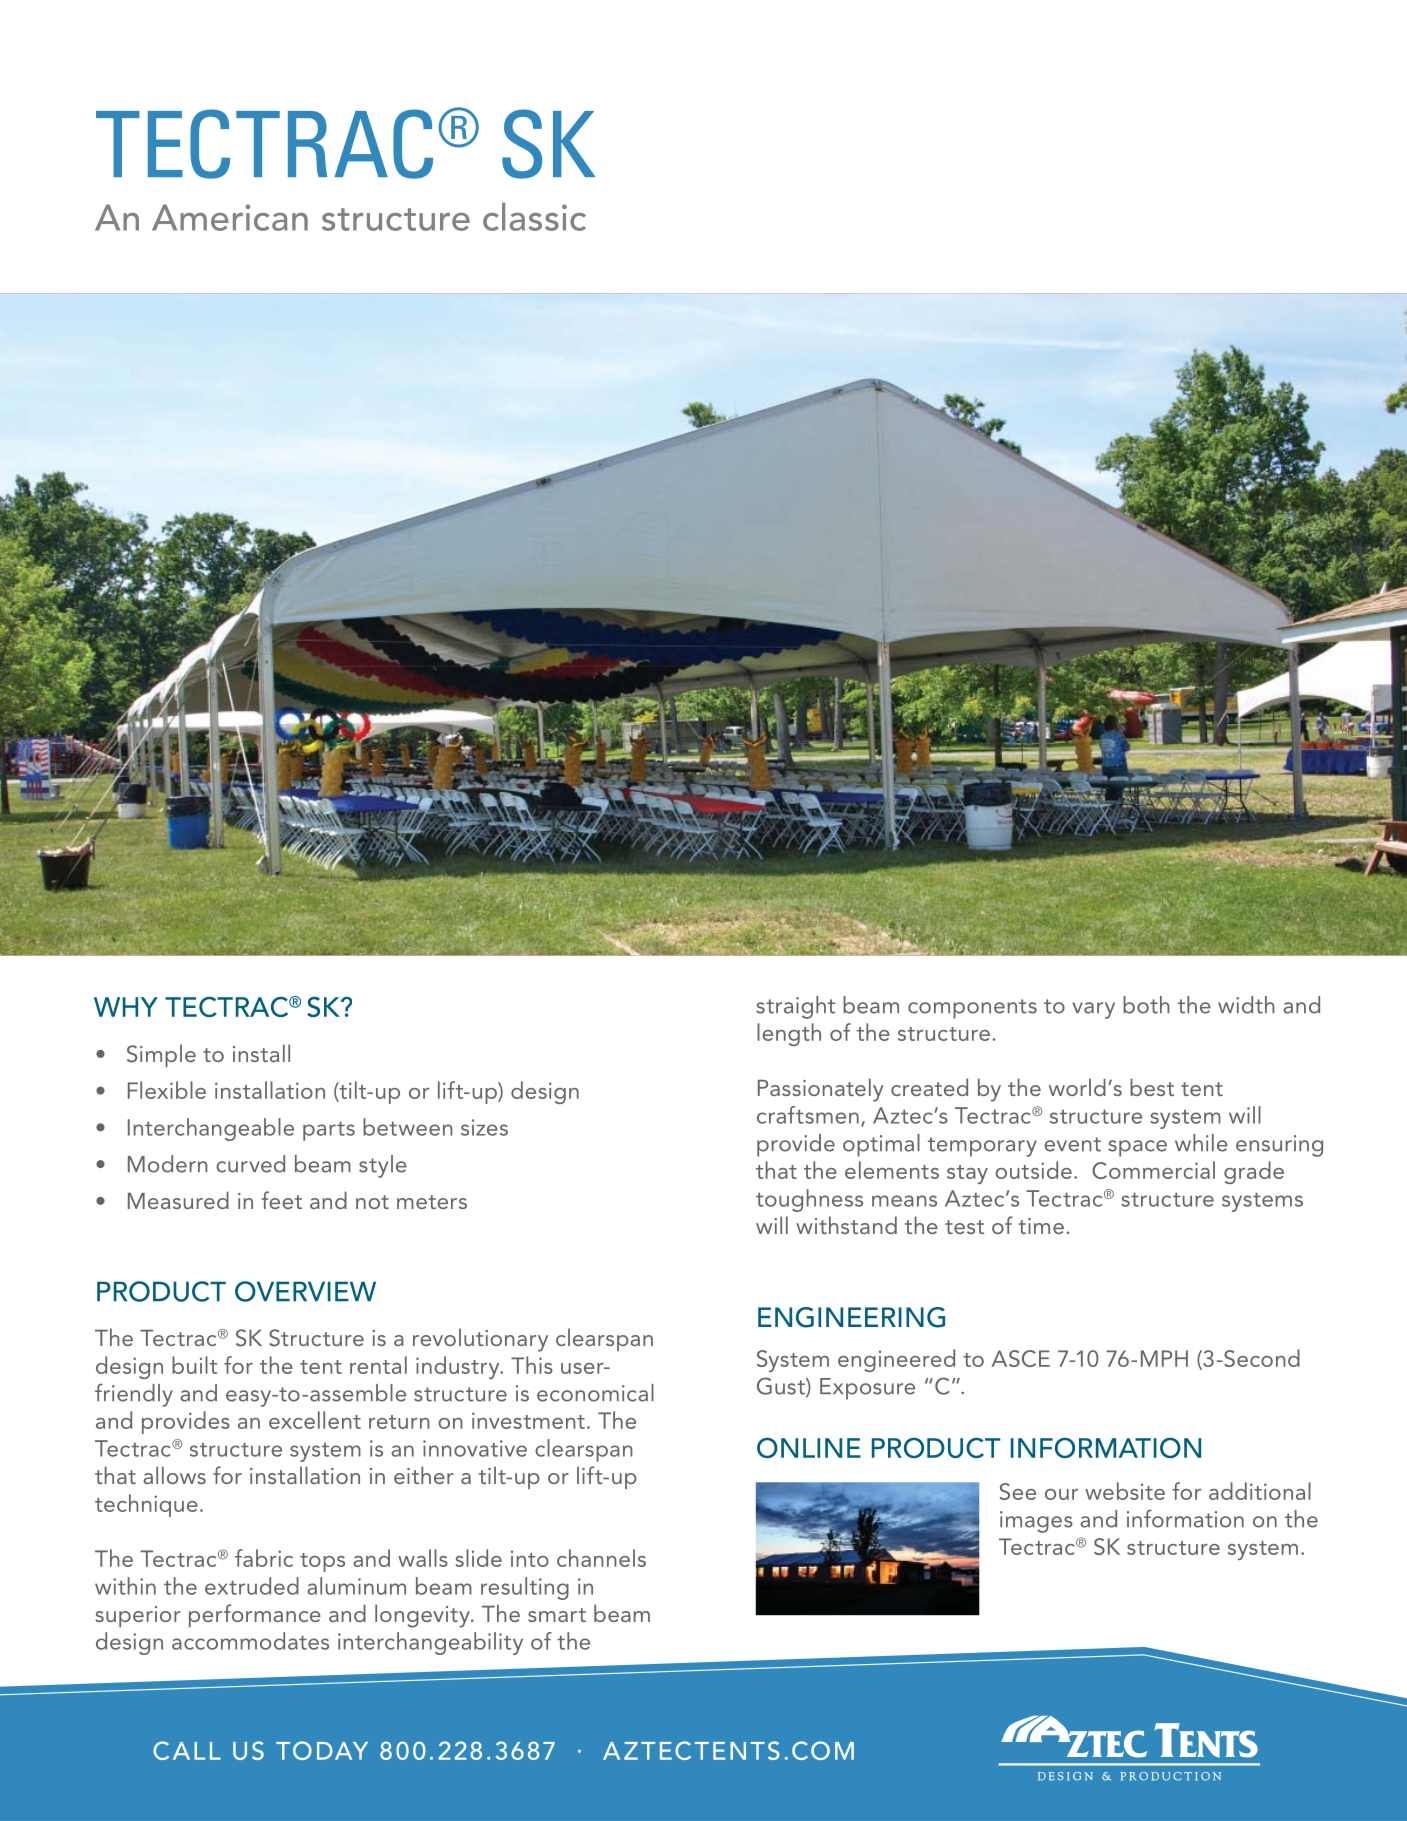 The width and height of the document is (1407, 1821). I want to click on WHY, so click(126, 1007).
